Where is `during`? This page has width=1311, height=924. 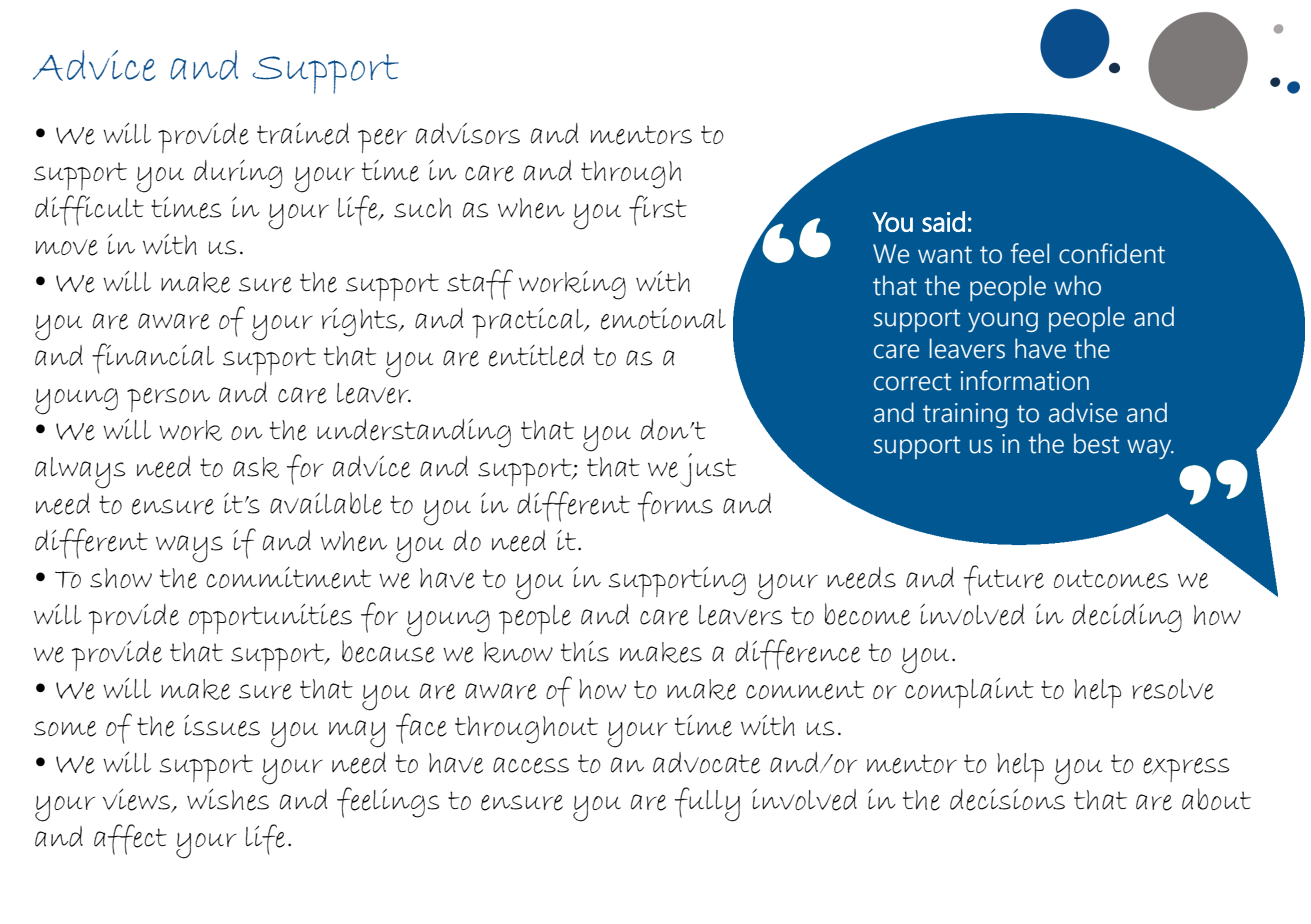
during is located at coordinates (238, 174).
